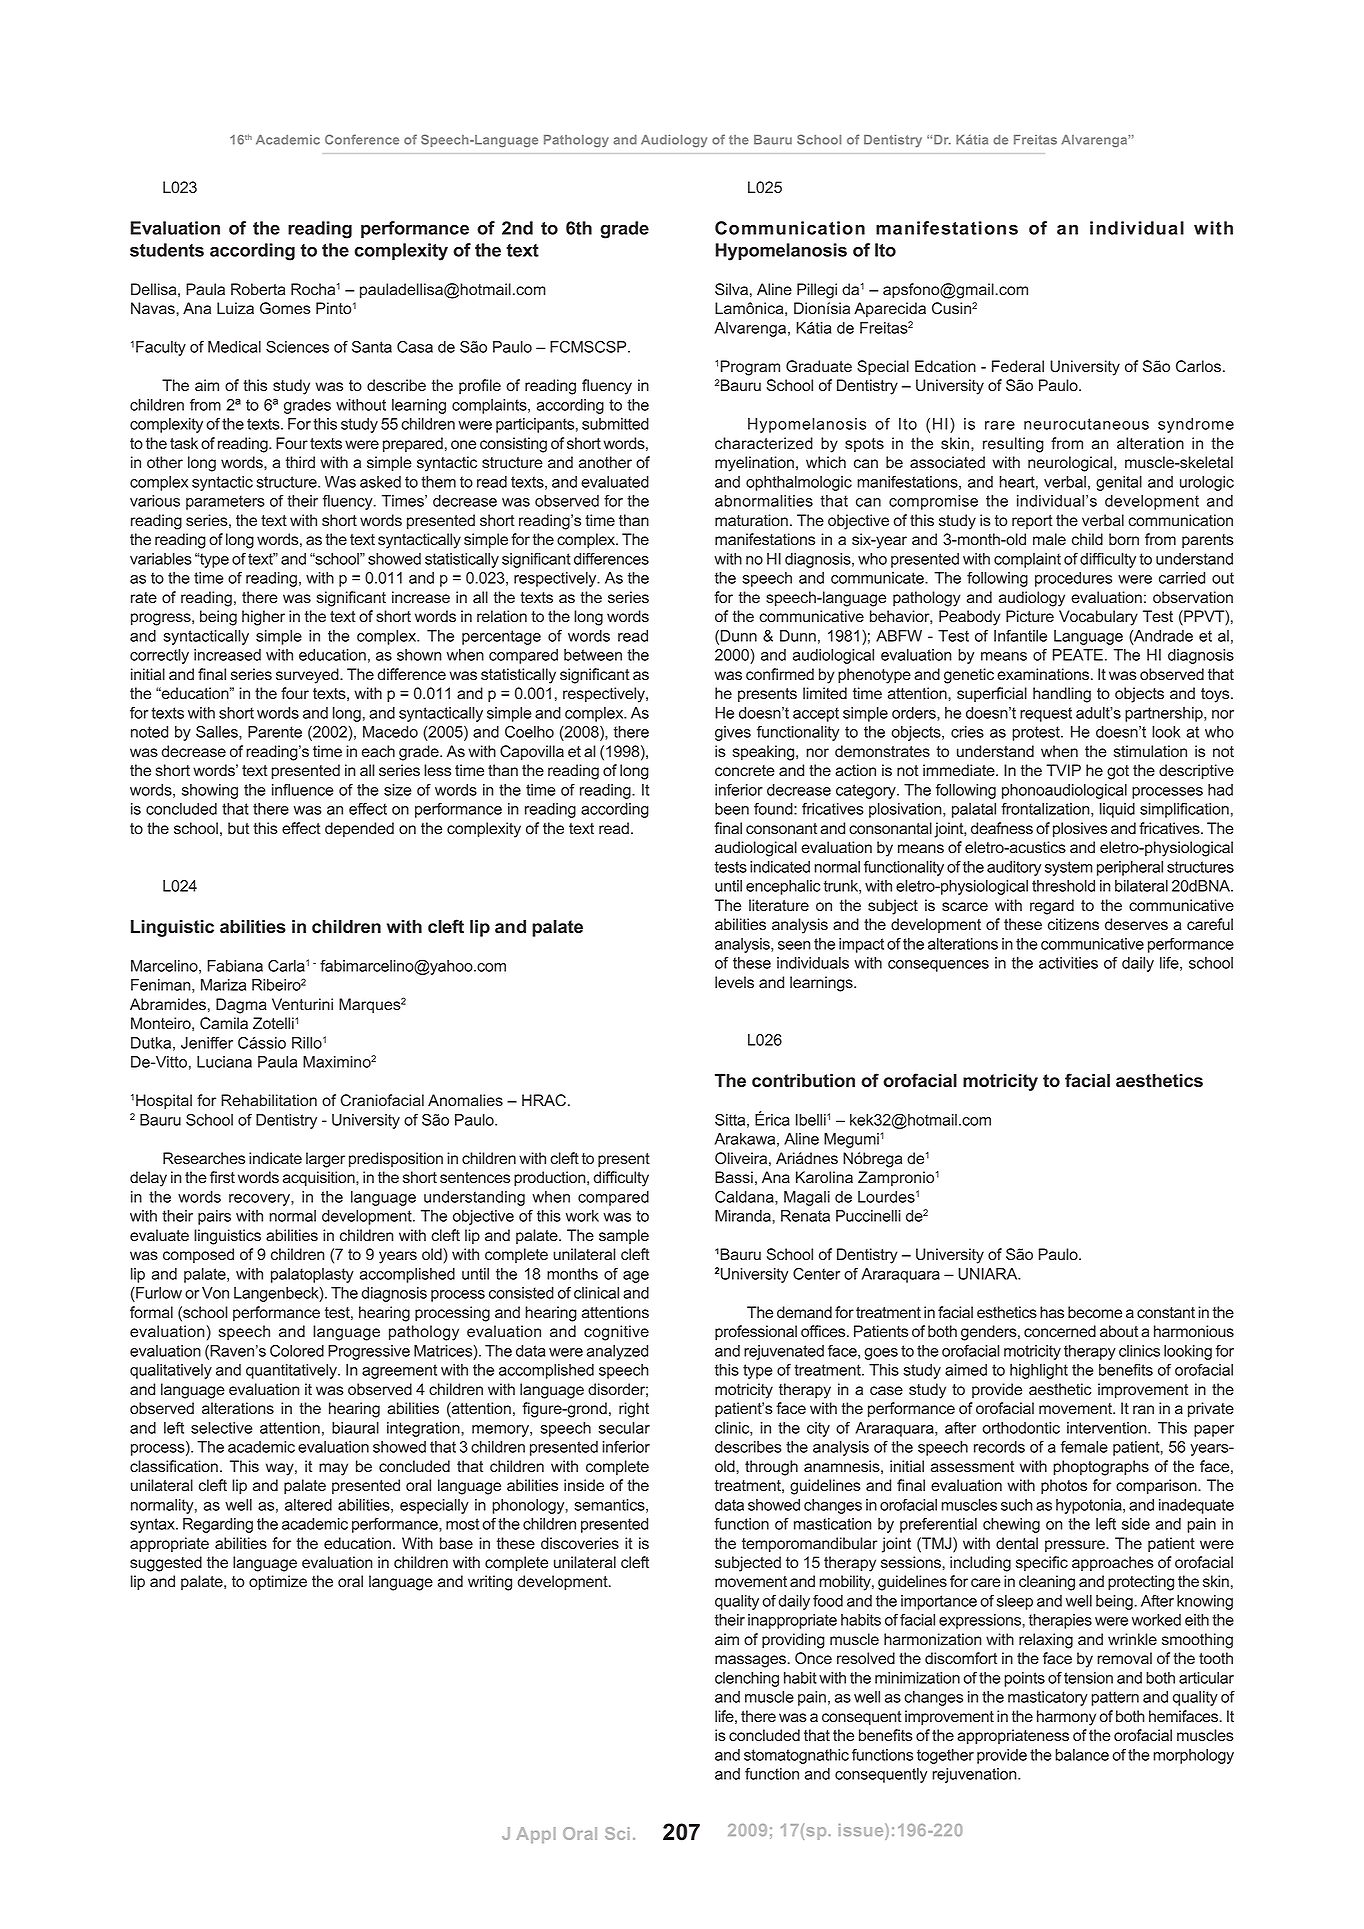 This screenshot has height=1929, width=1364. Describe the element at coordinates (278, 1583) in the screenshot. I see `optimize` at that location.
